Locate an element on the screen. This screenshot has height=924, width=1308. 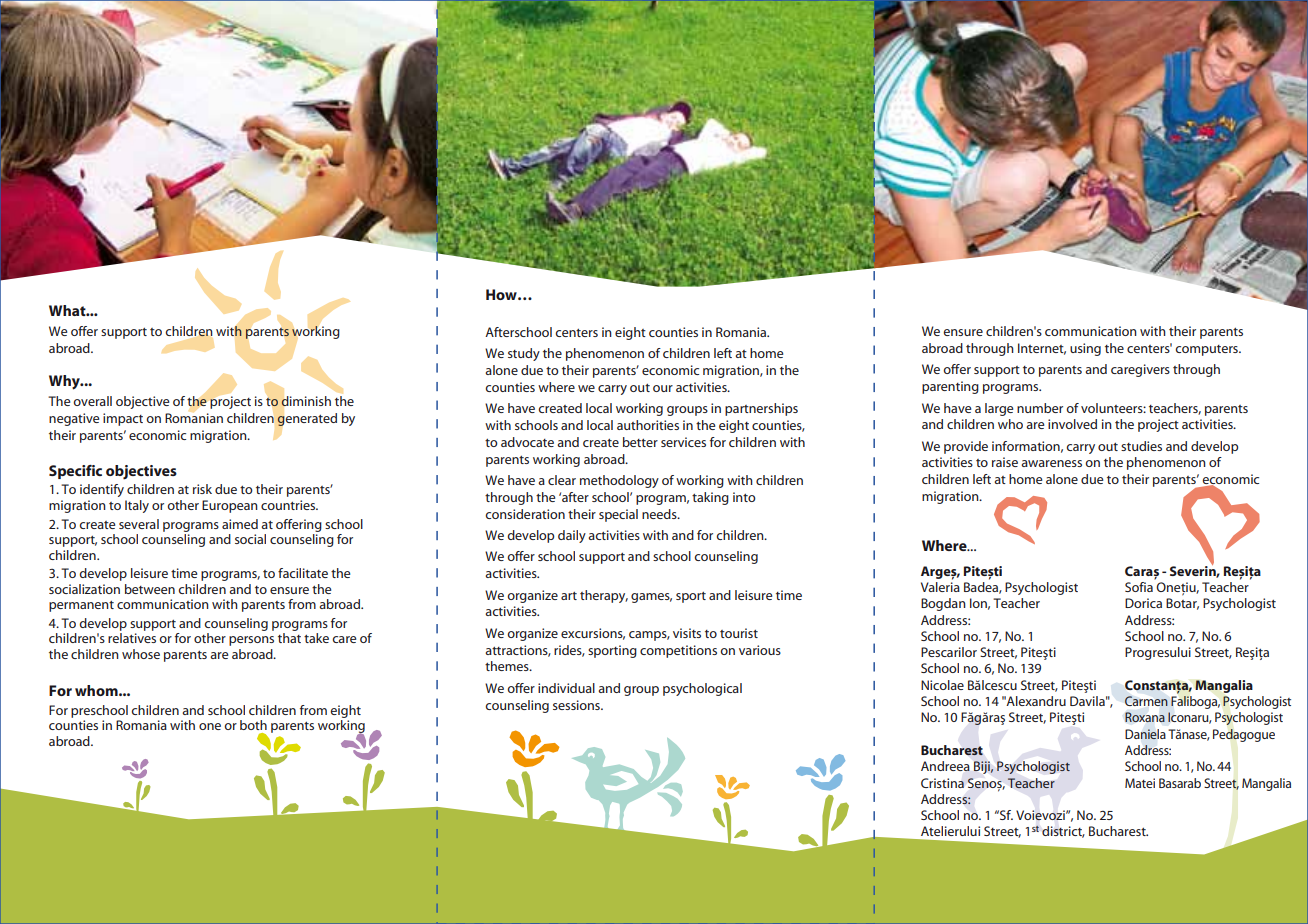
both is located at coordinates (253, 725).
